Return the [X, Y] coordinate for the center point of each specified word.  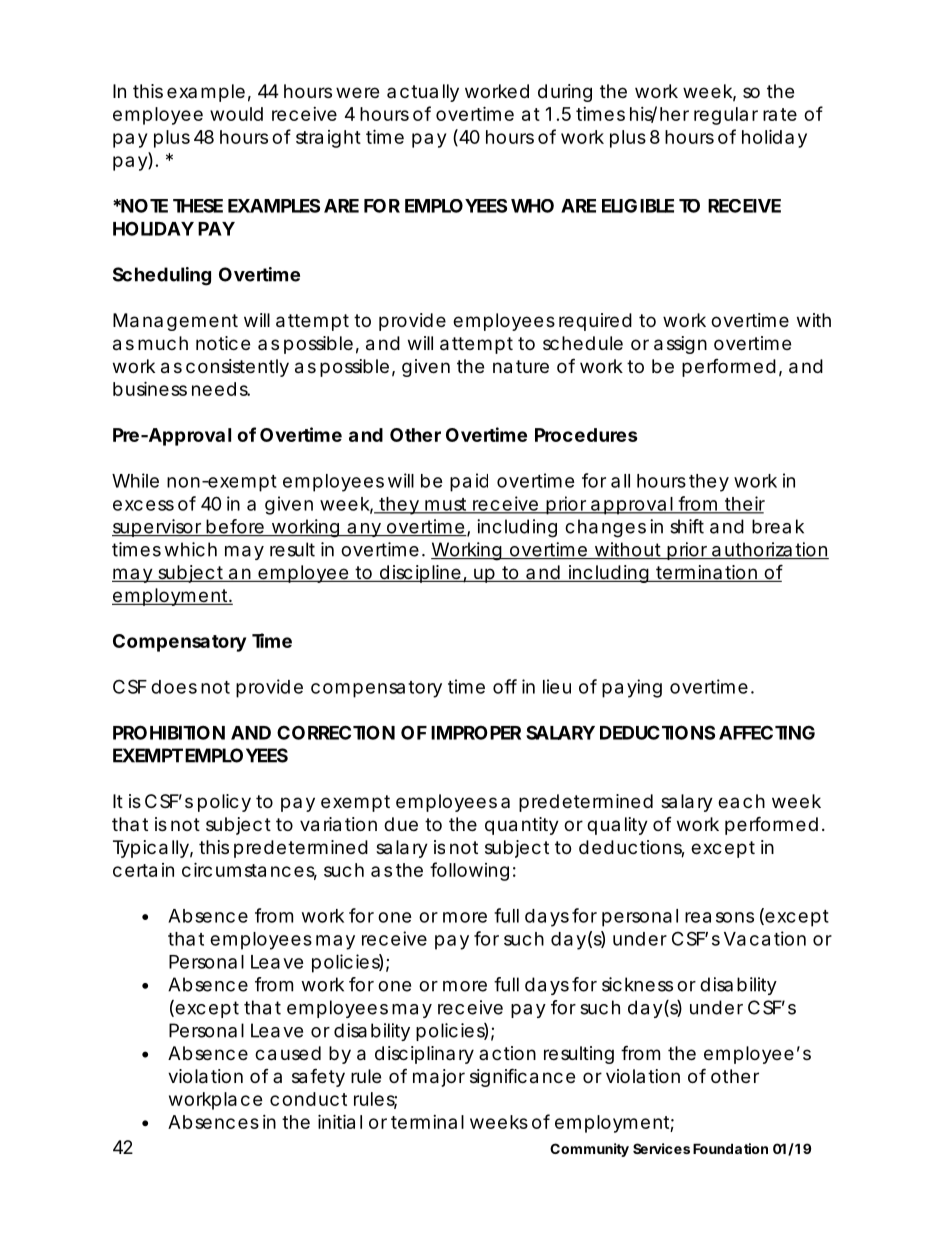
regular [726, 116]
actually [423, 93]
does [174, 687]
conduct [308, 1099]
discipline [420, 574]
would [236, 114]
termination [707, 573]
